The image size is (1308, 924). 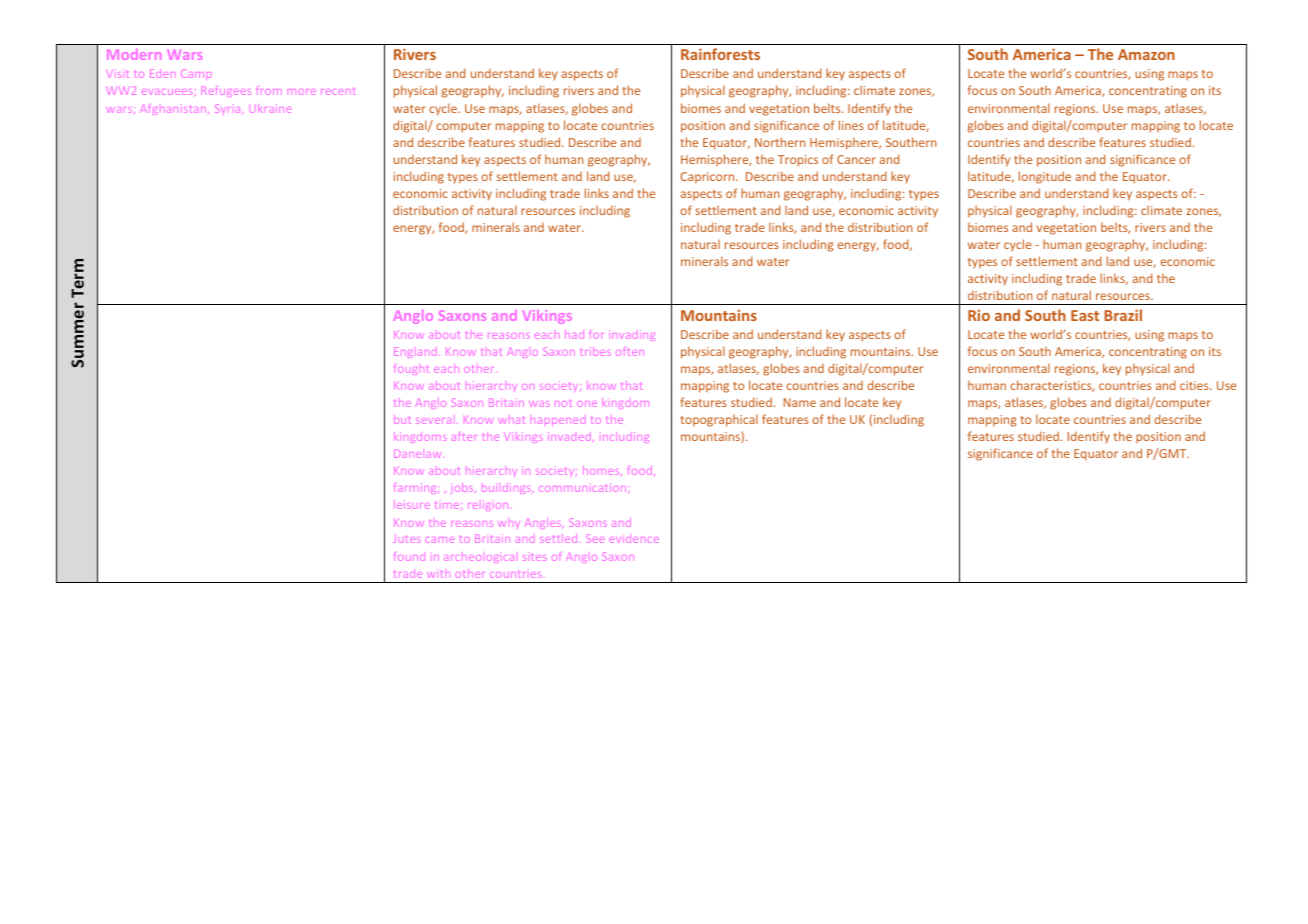 I want to click on found, so click(x=409, y=557).
